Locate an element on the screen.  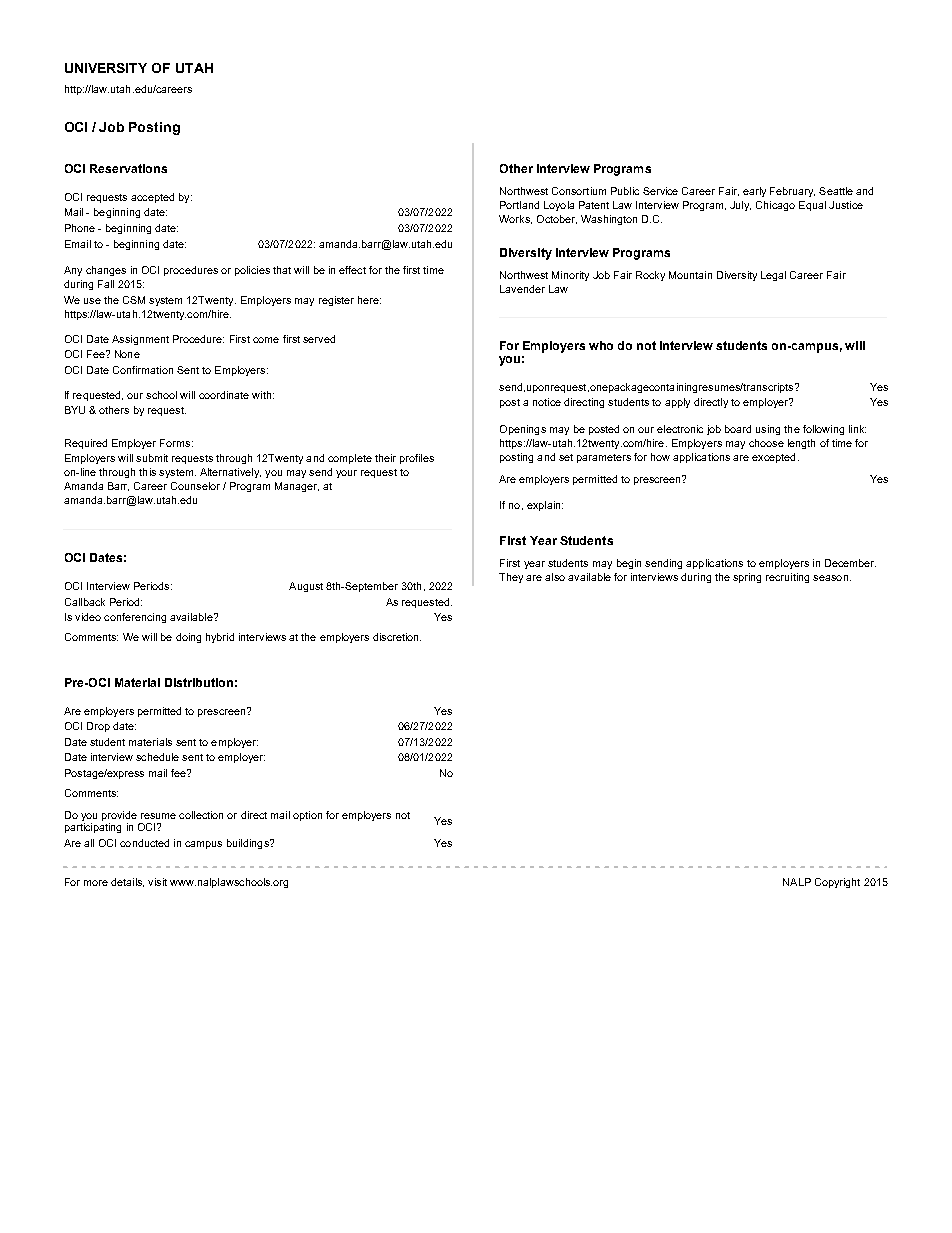
spring is located at coordinates (747, 578).
